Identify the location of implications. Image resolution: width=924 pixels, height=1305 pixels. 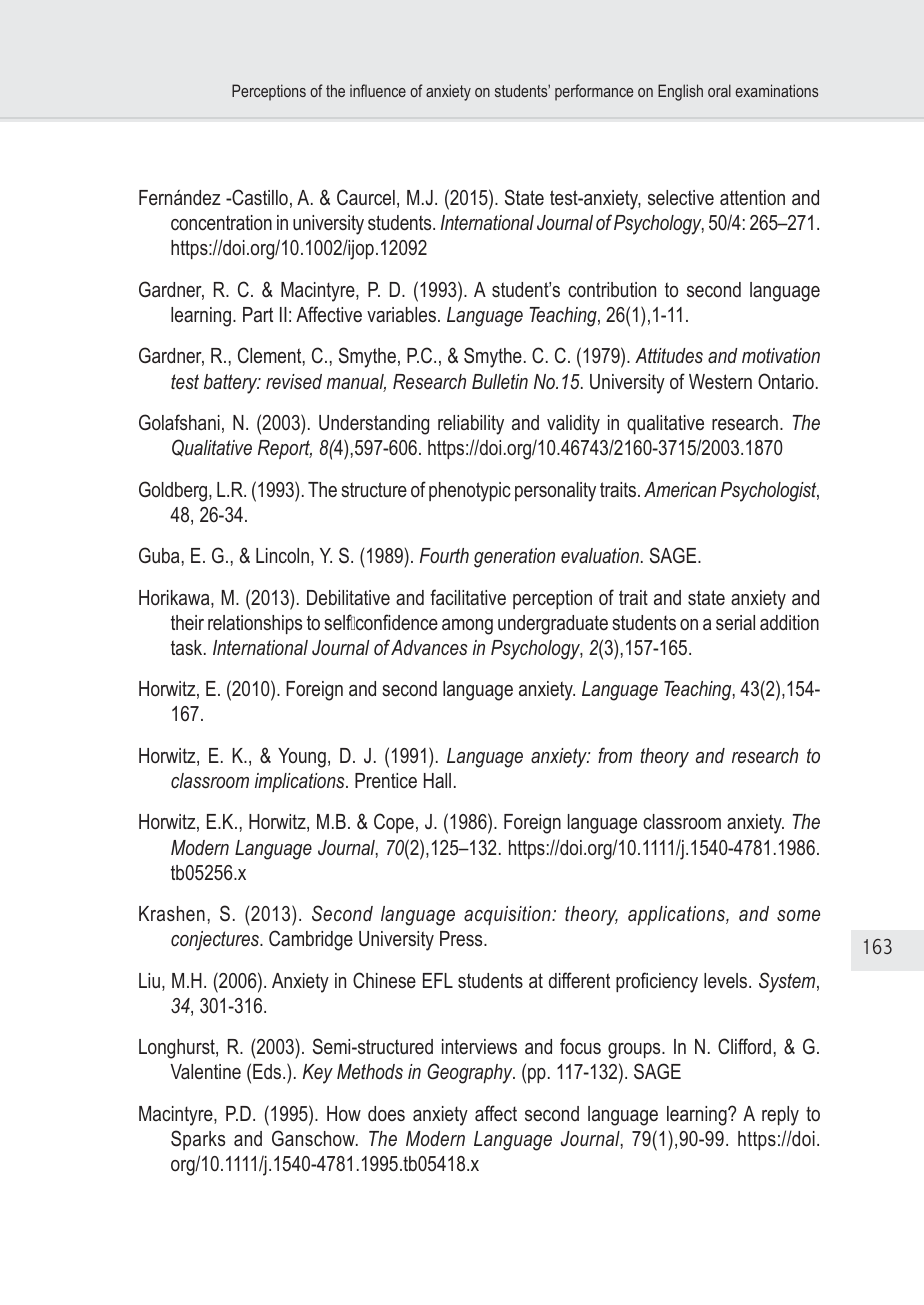
(301, 782).
